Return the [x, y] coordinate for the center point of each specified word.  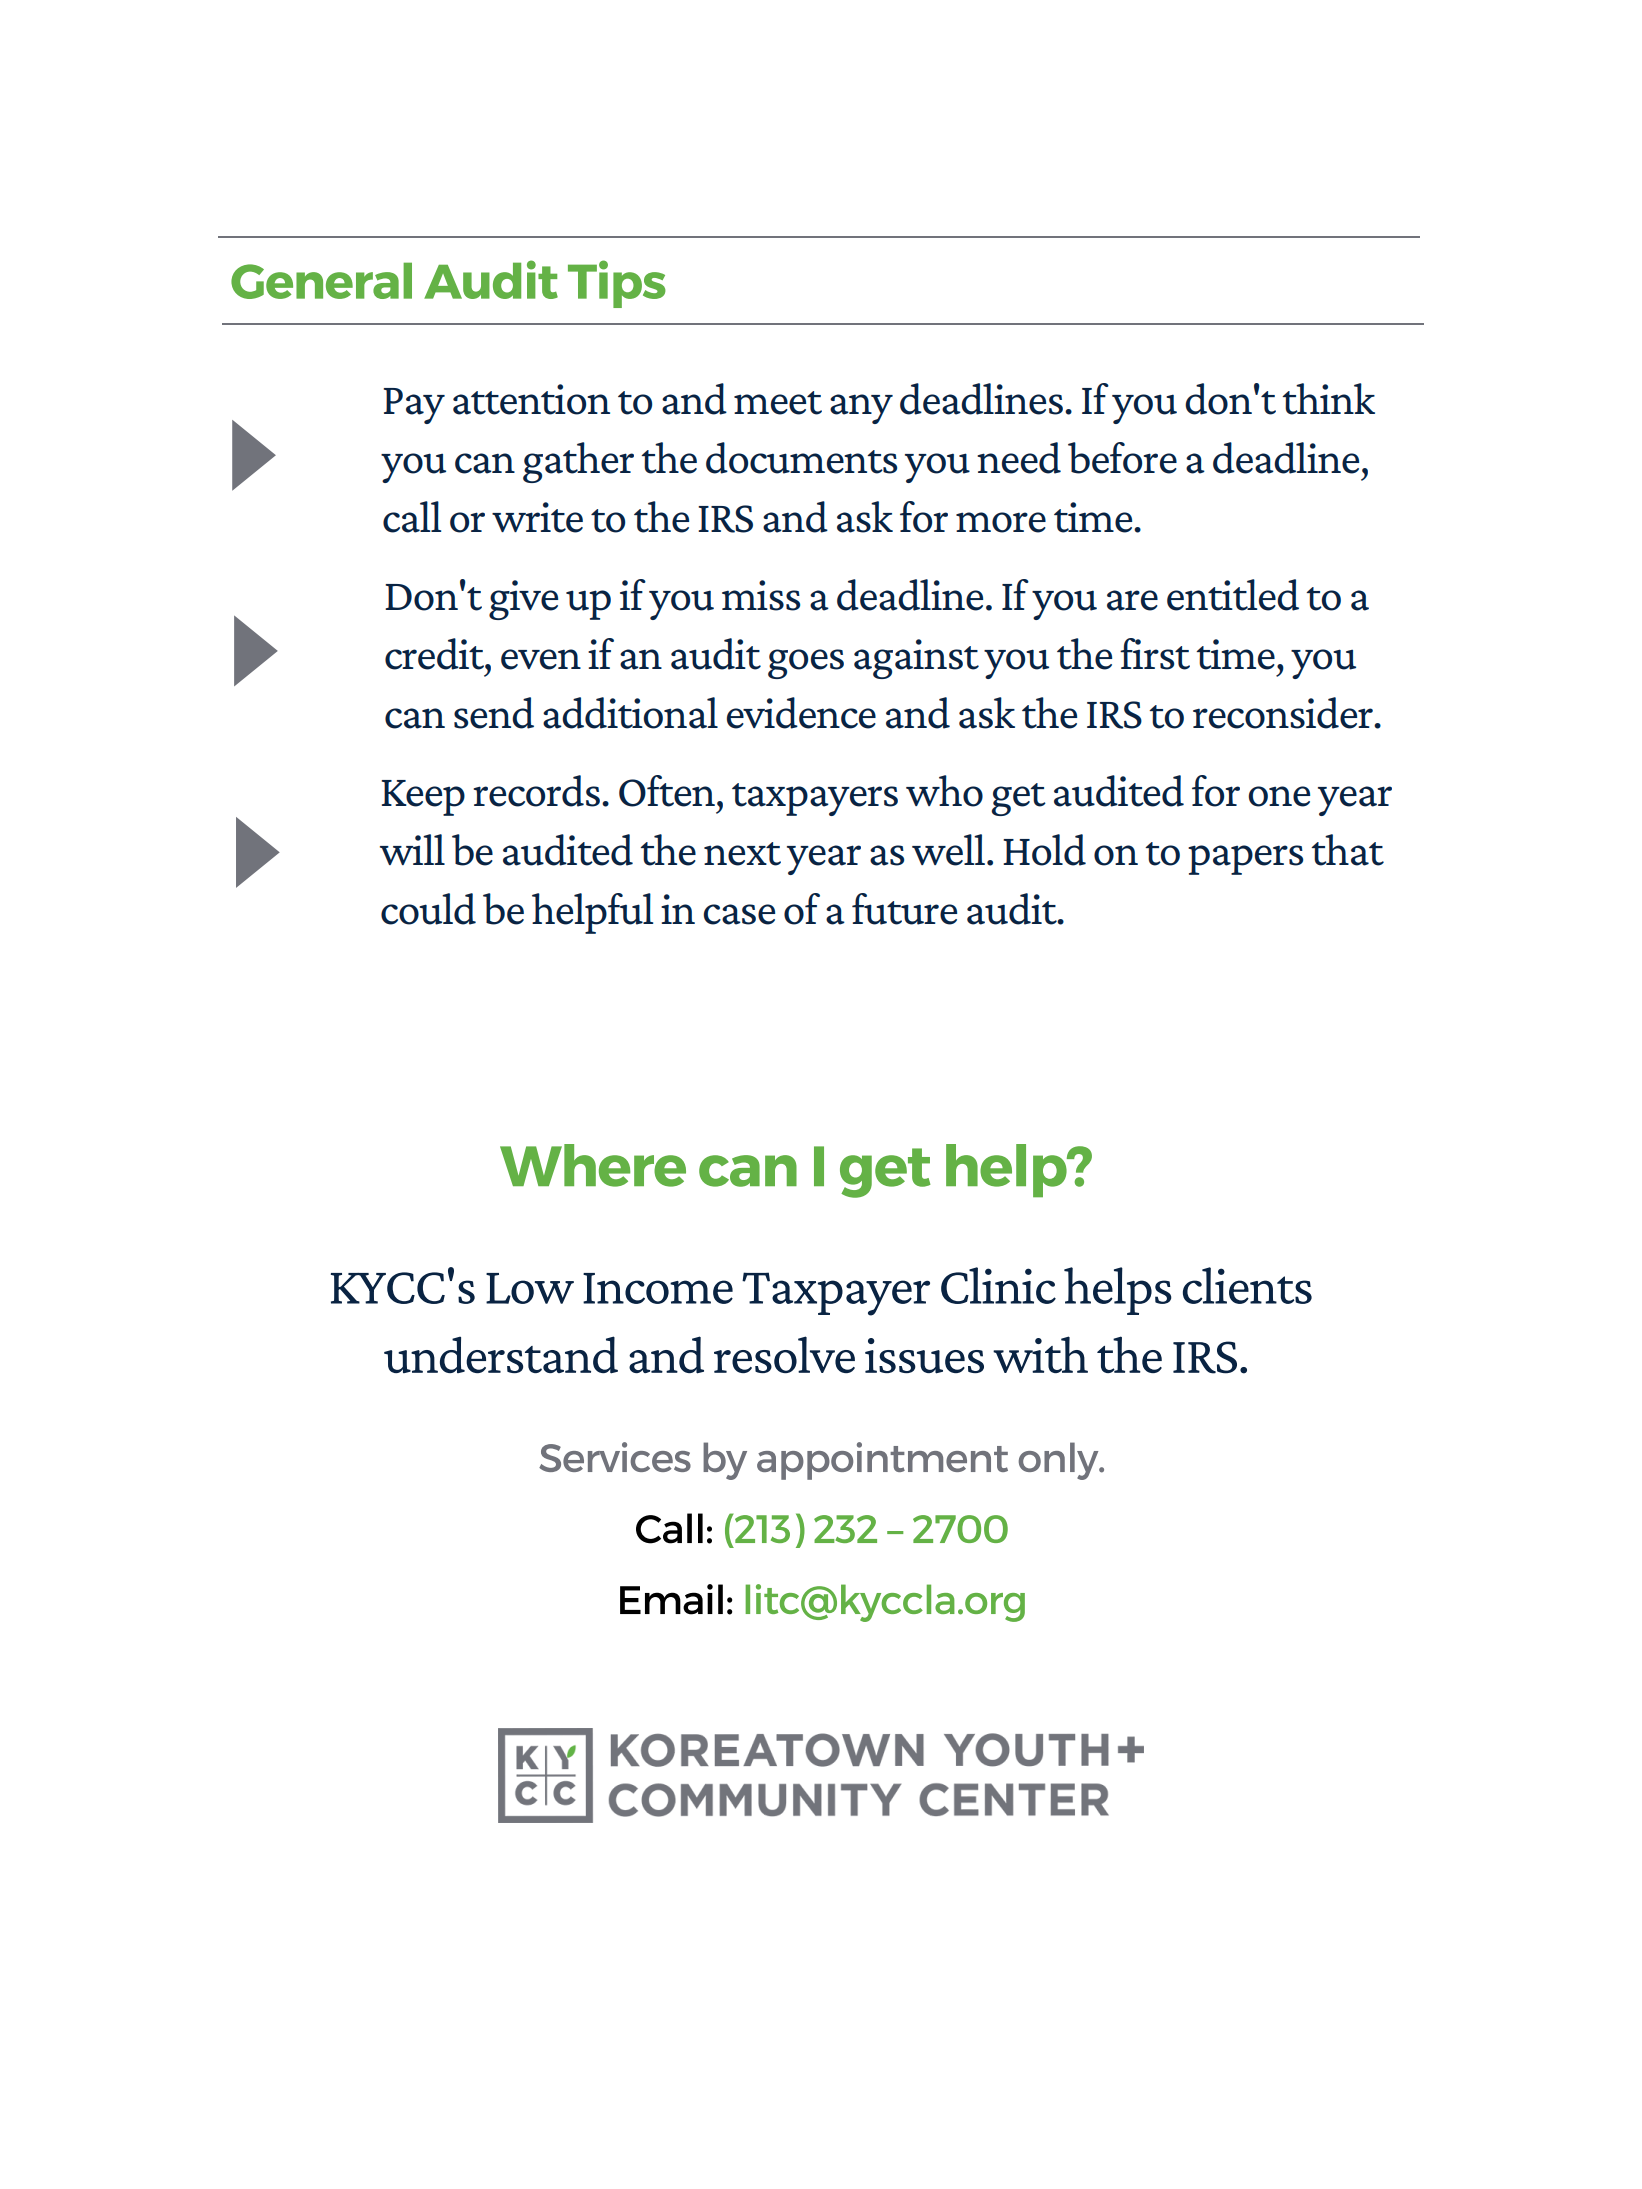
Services [615, 1457]
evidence [801, 713]
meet [778, 403]
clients [1247, 1285]
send [494, 713]
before [1122, 458]
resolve [784, 1354]
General [321, 280]
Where [593, 1165]
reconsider [1284, 713]
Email [671, 1599]
